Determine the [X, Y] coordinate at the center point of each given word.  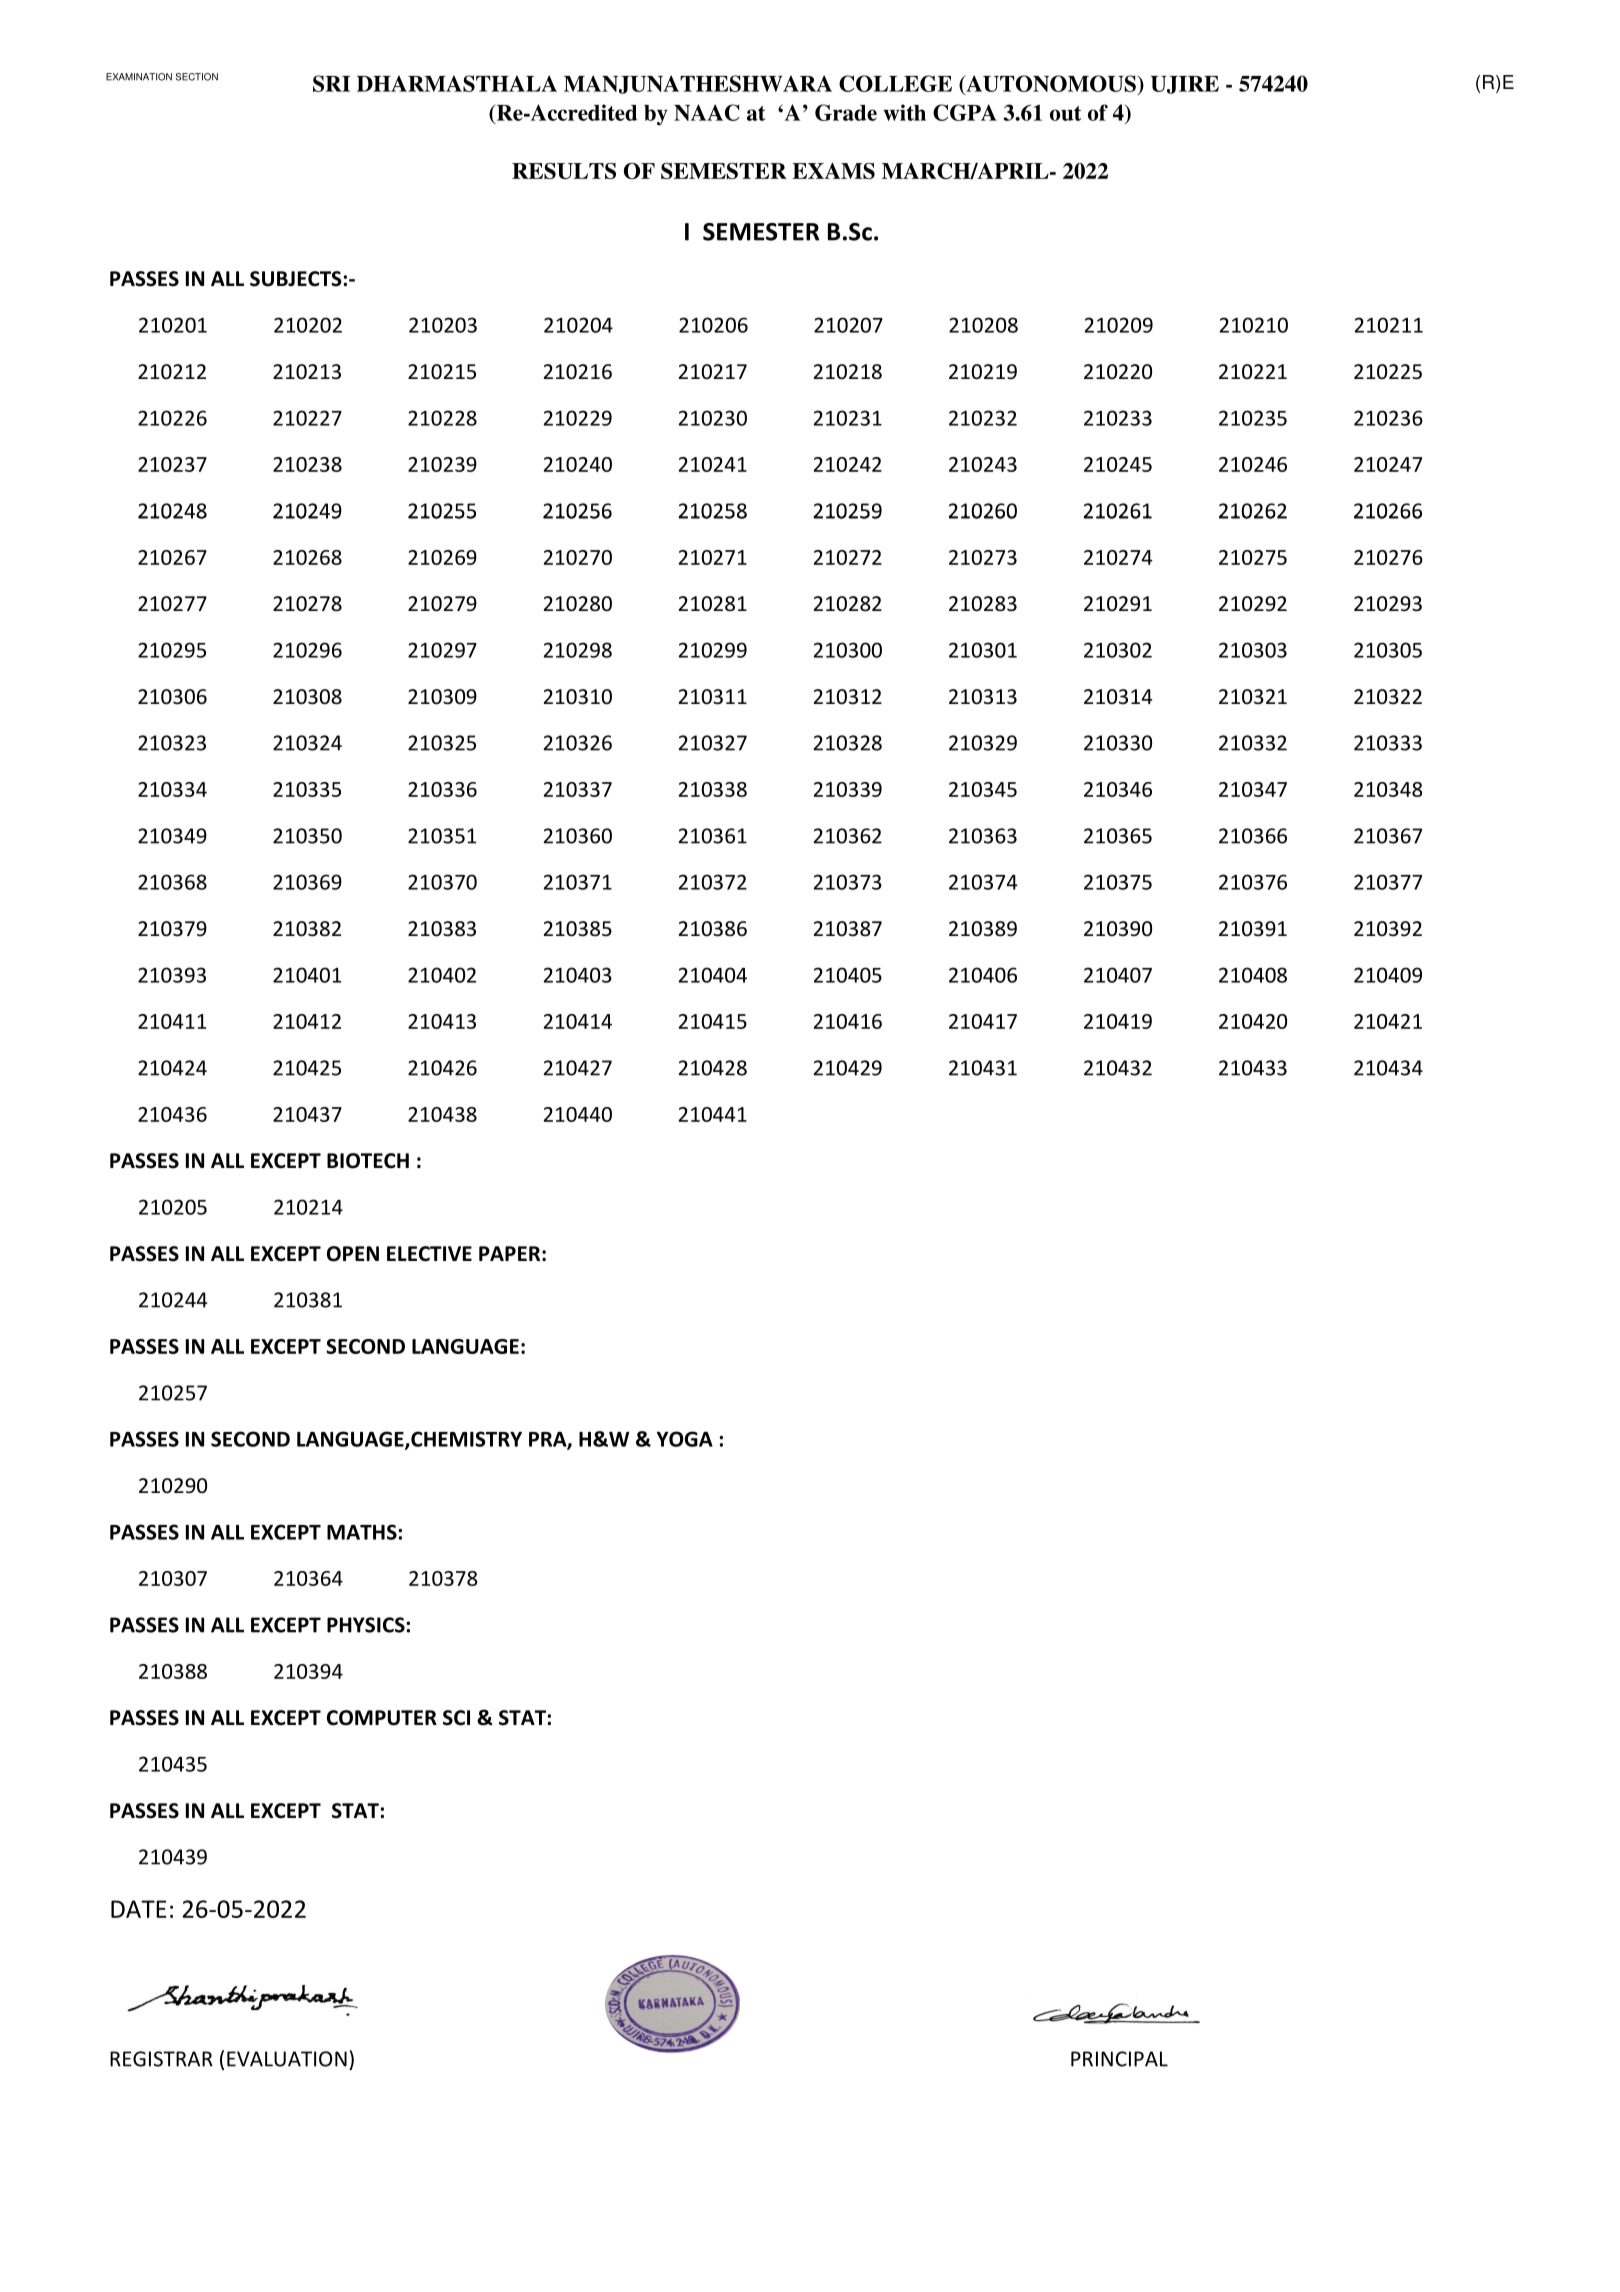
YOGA [685, 1439]
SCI [456, 1718]
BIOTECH [368, 1161]
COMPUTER [382, 1718]
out [1065, 113]
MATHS [362, 1532]
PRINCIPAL [1119, 2059]
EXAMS [833, 171]
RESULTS [564, 171]
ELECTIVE [429, 1254]
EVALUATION [287, 2059]
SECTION [197, 77]
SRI [331, 83]
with [904, 112]
